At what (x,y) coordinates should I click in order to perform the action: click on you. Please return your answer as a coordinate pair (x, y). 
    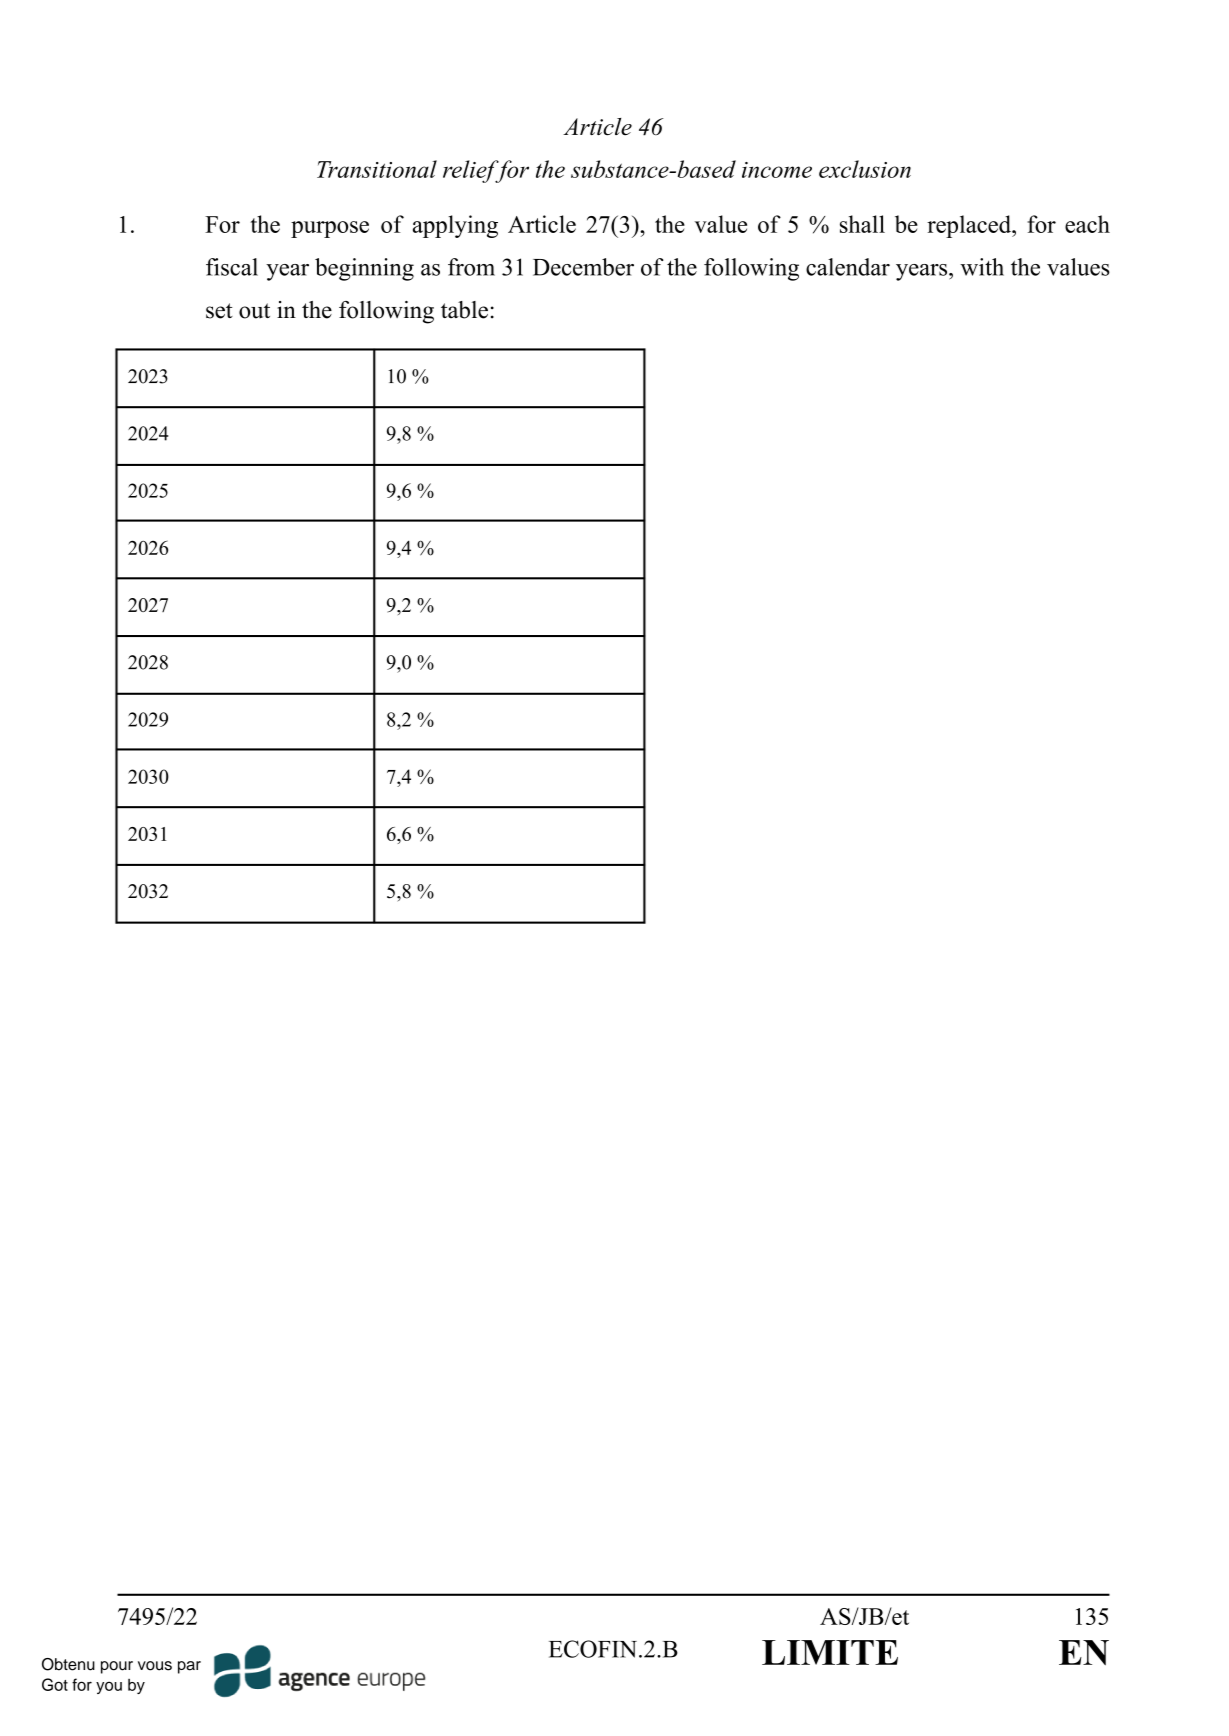
    Looking at the image, I should click on (109, 1687).
